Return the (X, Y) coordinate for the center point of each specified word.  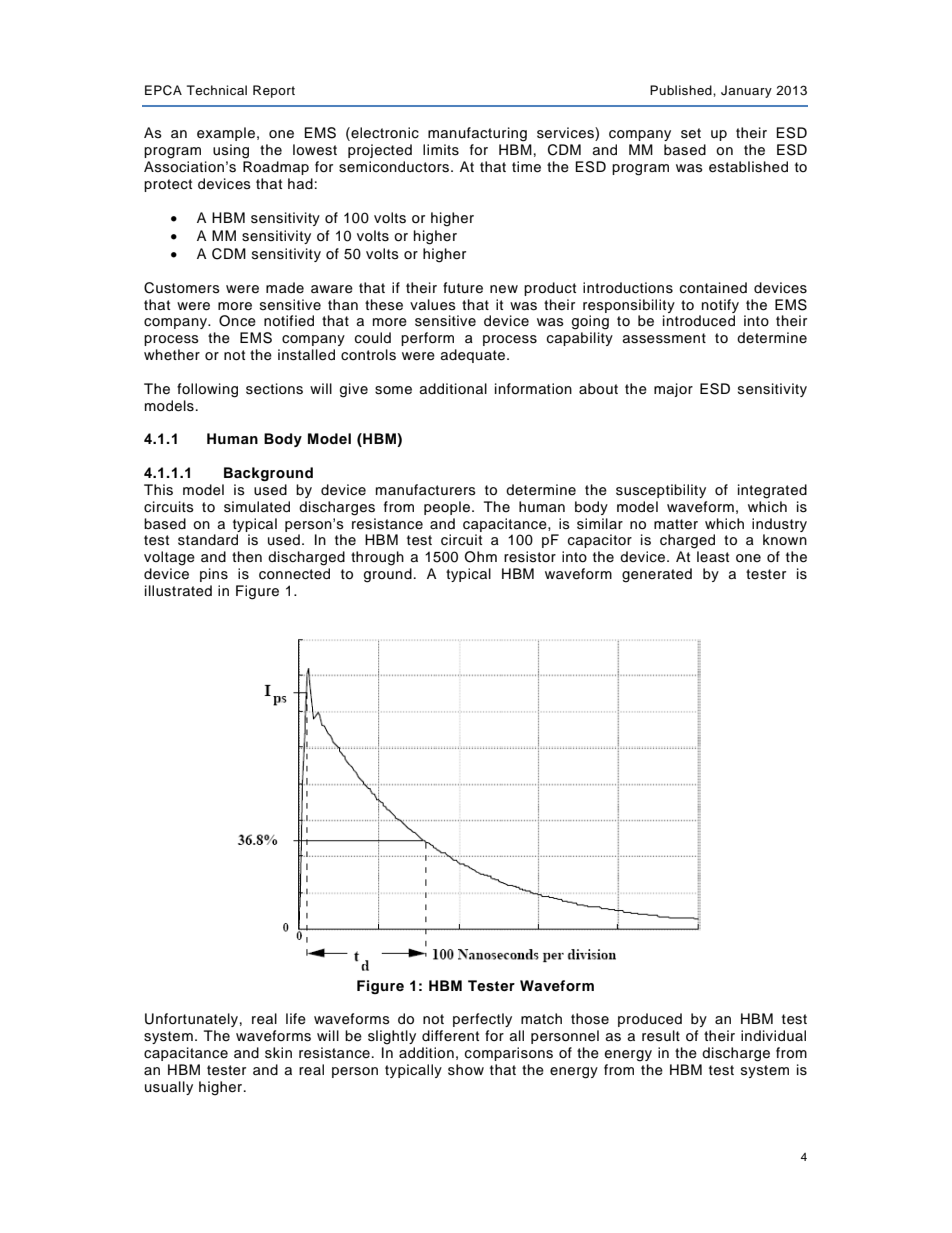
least (713, 557)
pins (214, 575)
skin (278, 1053)
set (691, 133)
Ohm (481, 557)
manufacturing (477, 134)
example (226, 134)
